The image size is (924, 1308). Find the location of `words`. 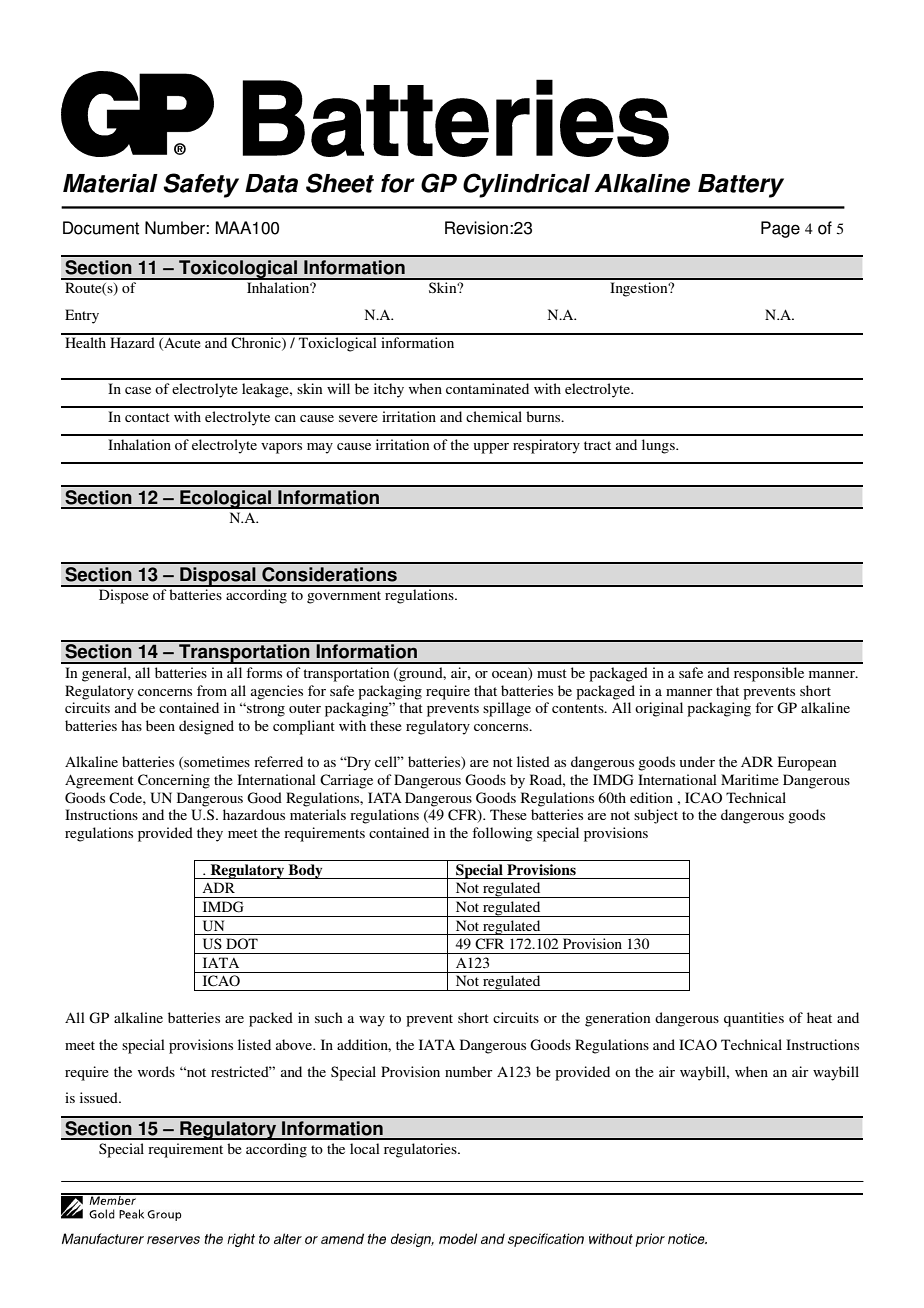

words is located at coordinates (156, 1071).
